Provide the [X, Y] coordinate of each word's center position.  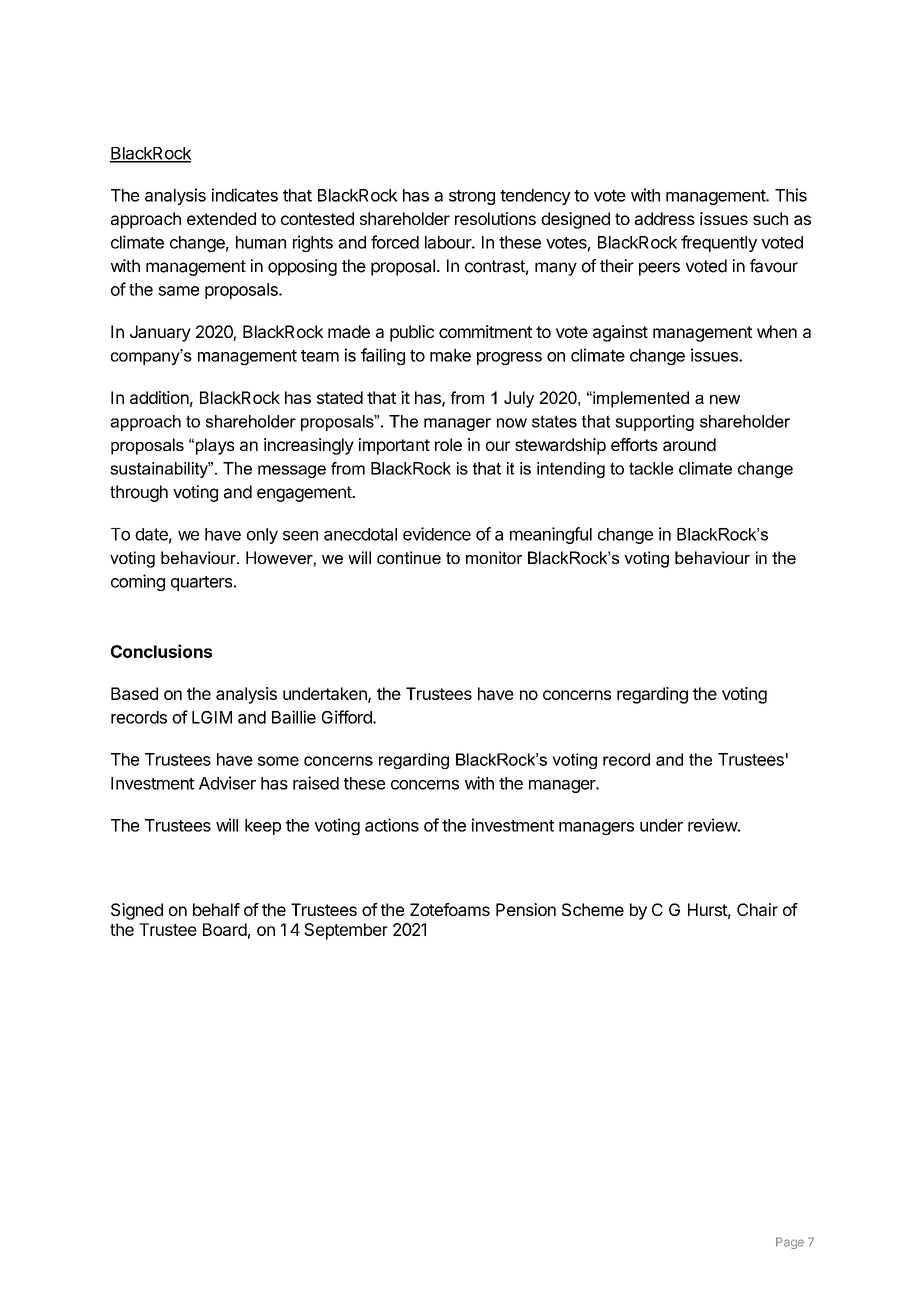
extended [221, 218]
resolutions [495, 218]
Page [790, 1243]
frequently [719, 243]
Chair [757, 909]
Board [225, 929]
